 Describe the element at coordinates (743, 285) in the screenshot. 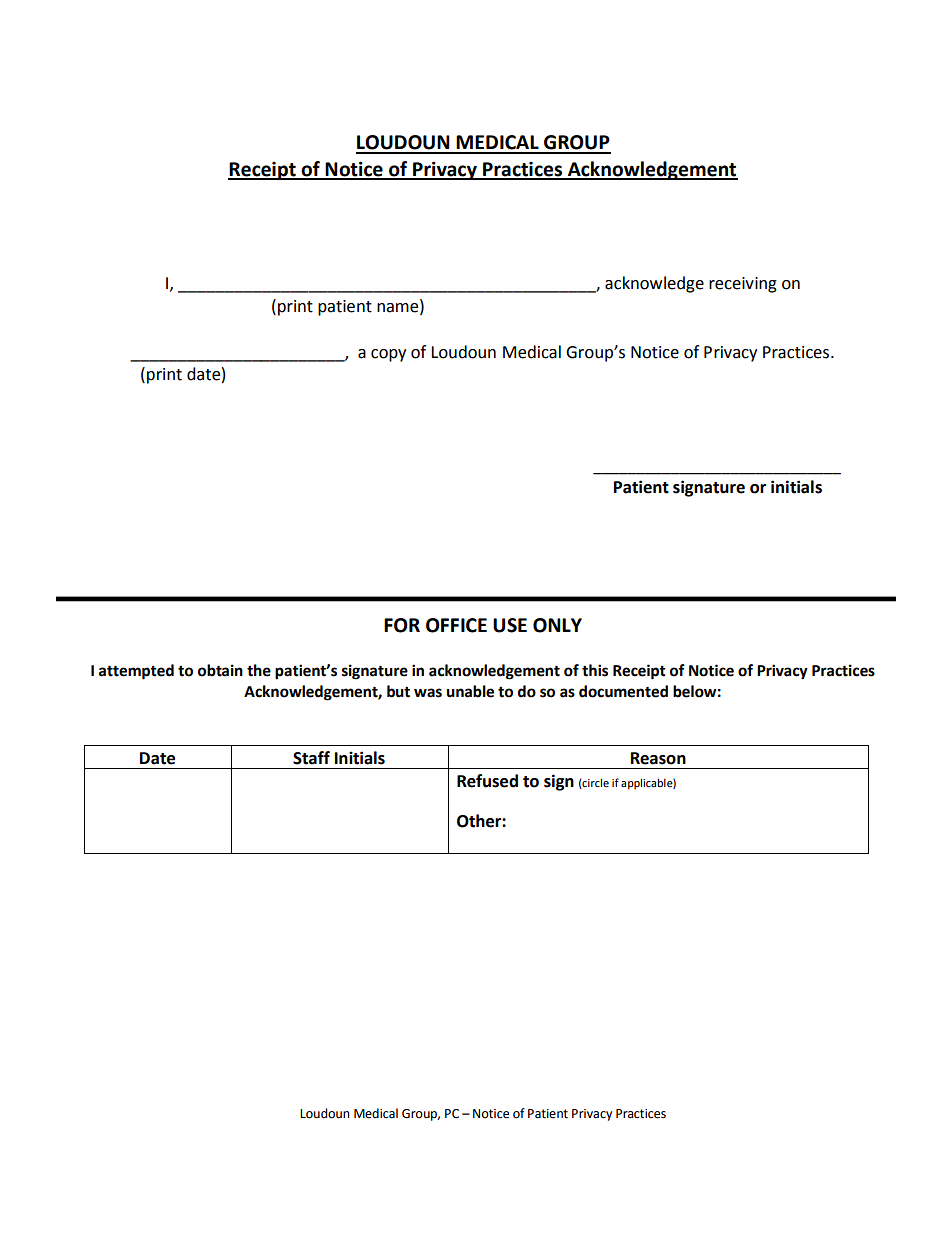

I see `receiving` at that location.
